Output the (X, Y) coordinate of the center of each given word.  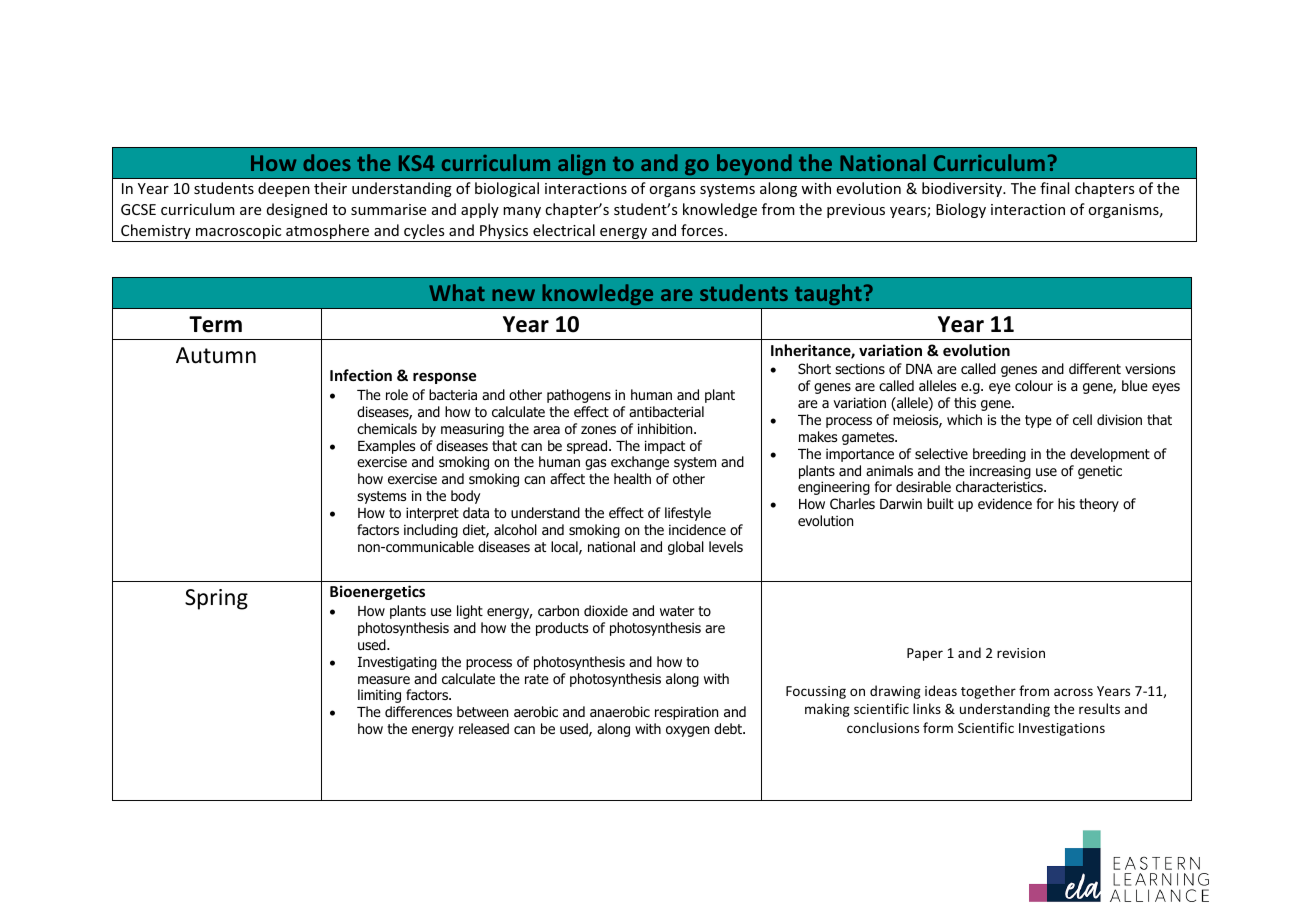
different (1095, 368)
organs (672, 191)
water (677, 611)
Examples (386, 447)
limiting (379, 696)
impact (665, 447)
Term (215, 324)
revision (1021, 653)
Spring (216, 599)
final (1054, 188)
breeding (999, 455)
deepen (284, 189)
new (513, 295)
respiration (686, 713)
